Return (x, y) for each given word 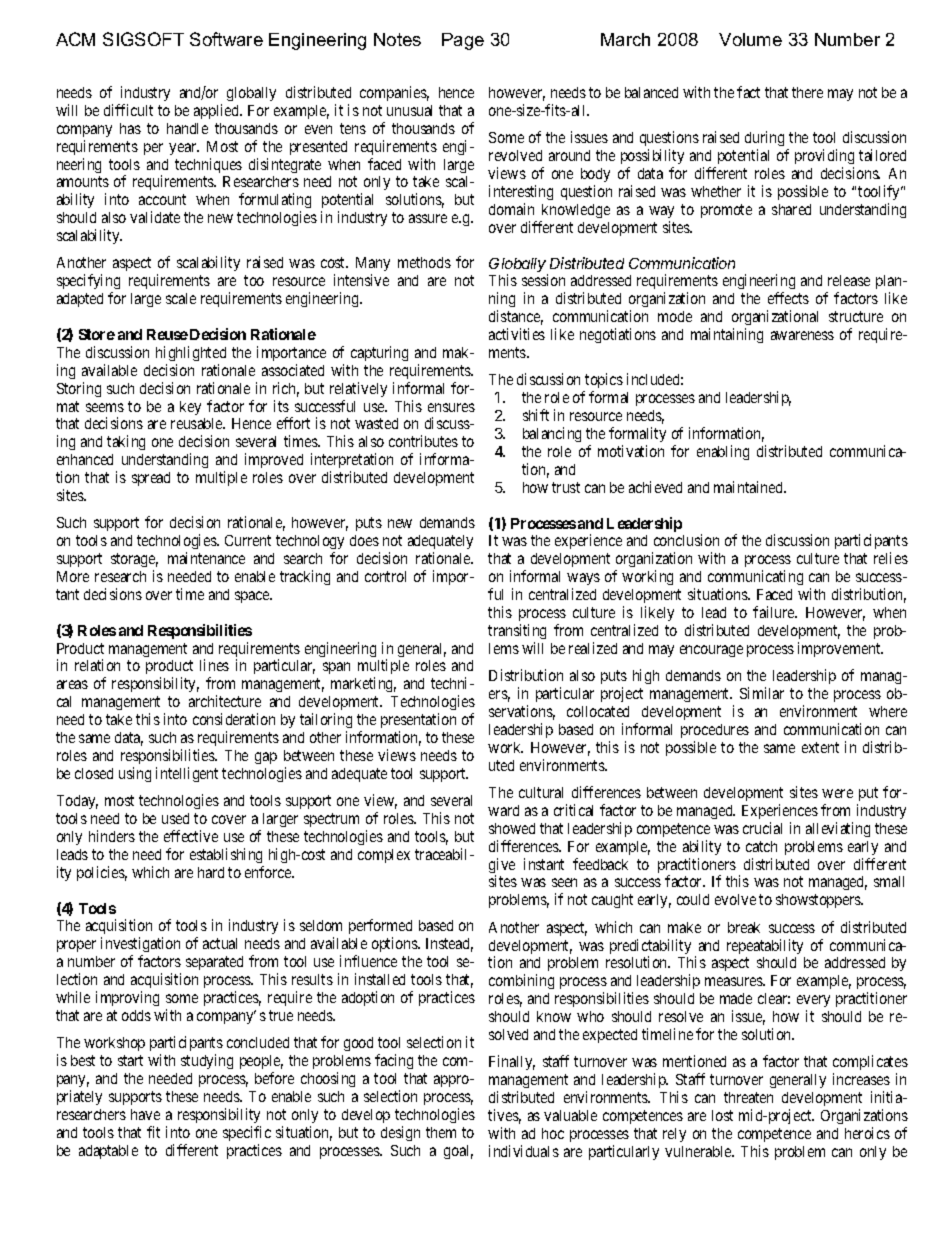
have (145, 1114)
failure (775, 612)
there (807, 92)
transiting (517, 631)
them (441, 1132)
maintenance (206, 558)
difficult (128, 110)
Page (463, 41)
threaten (748, 1097)
